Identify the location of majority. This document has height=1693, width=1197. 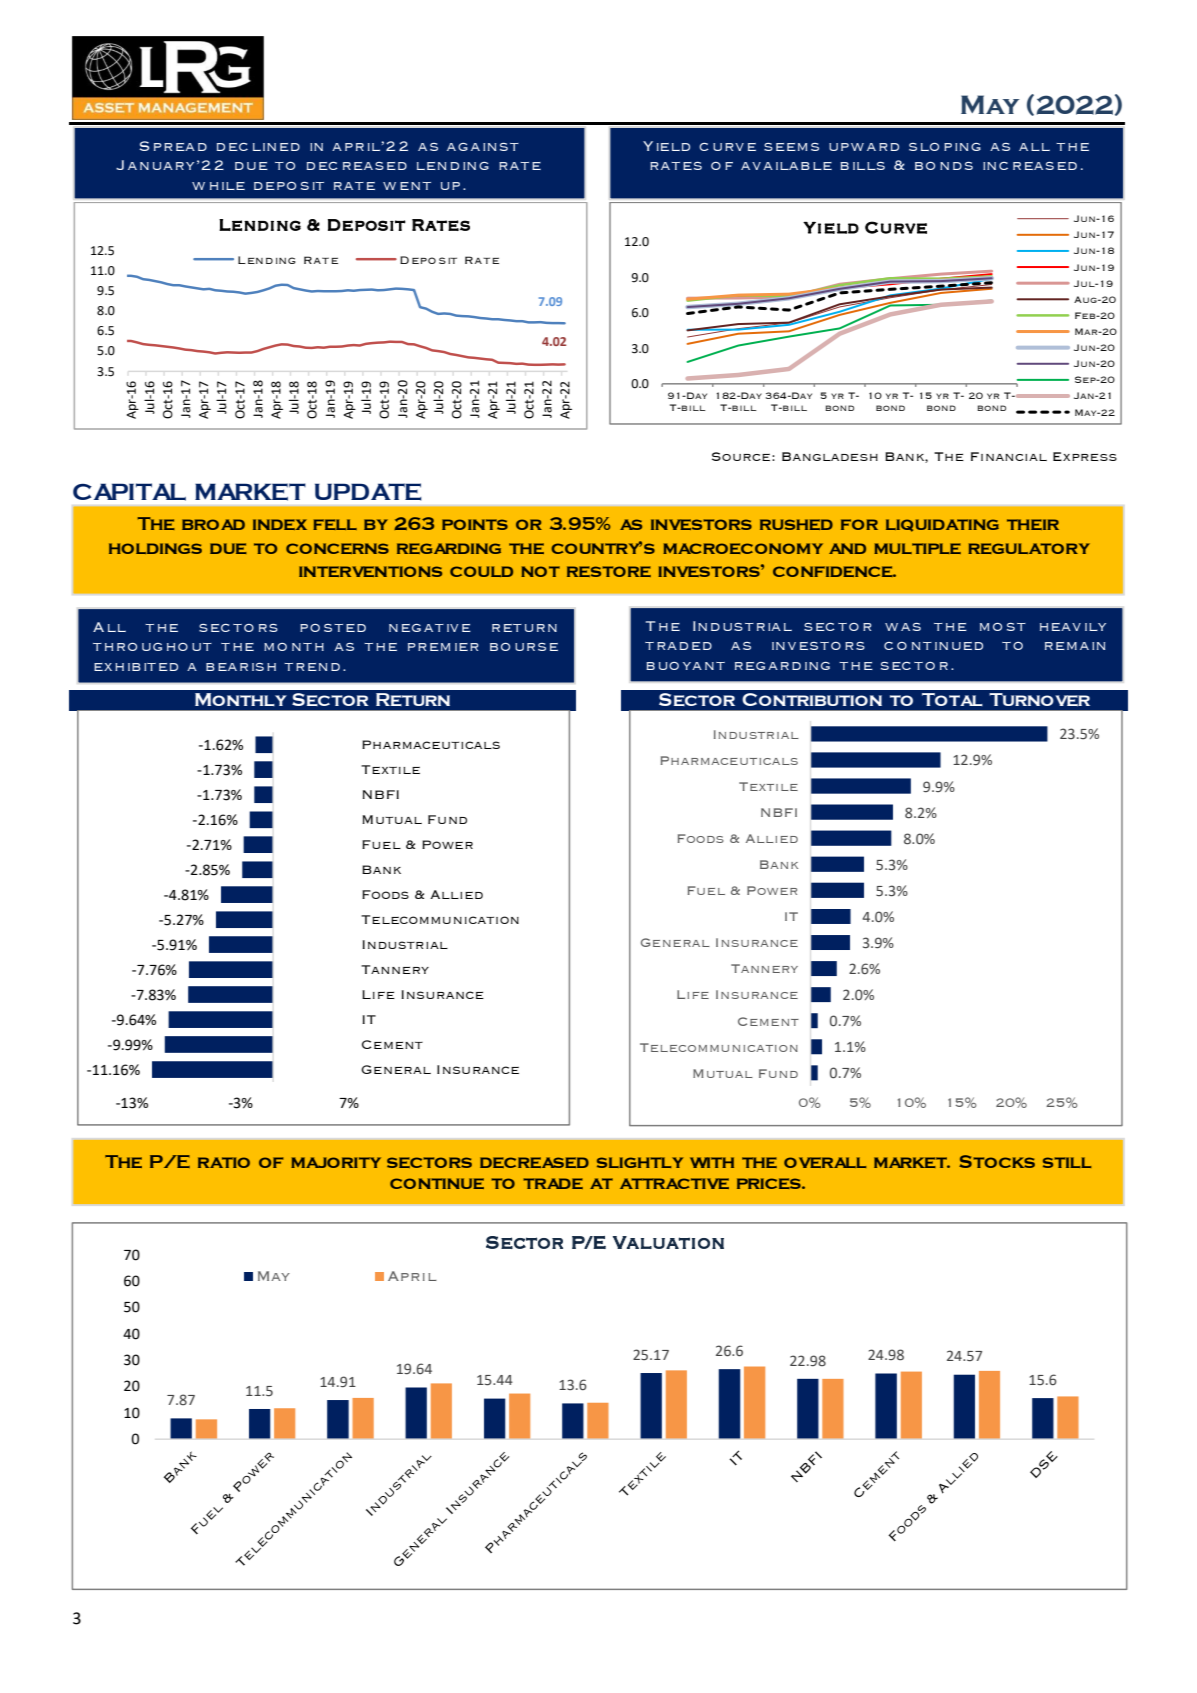
(336, 1162).
